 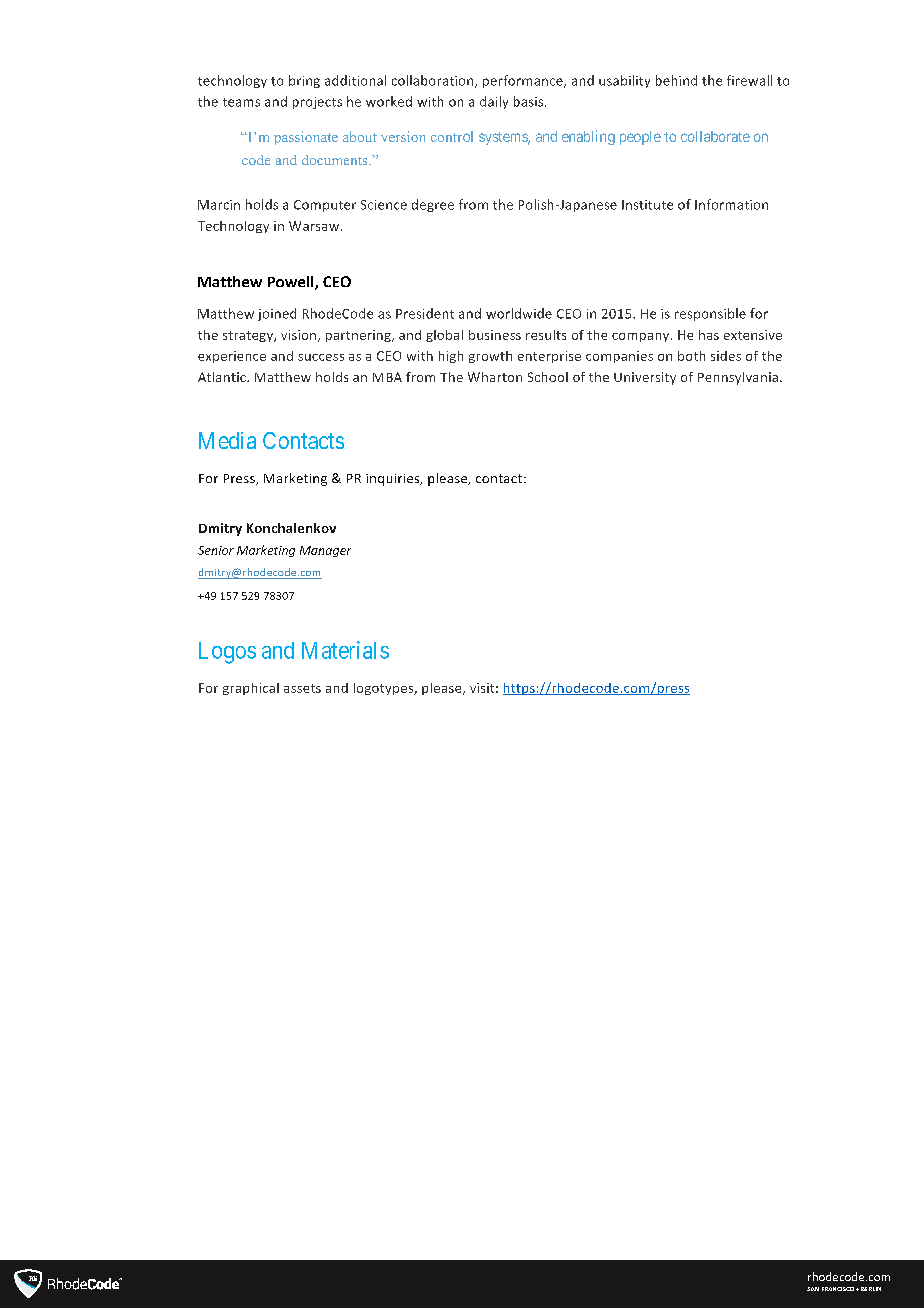 I want to click on FRANCISCO, so click(x=838, y=1289).
